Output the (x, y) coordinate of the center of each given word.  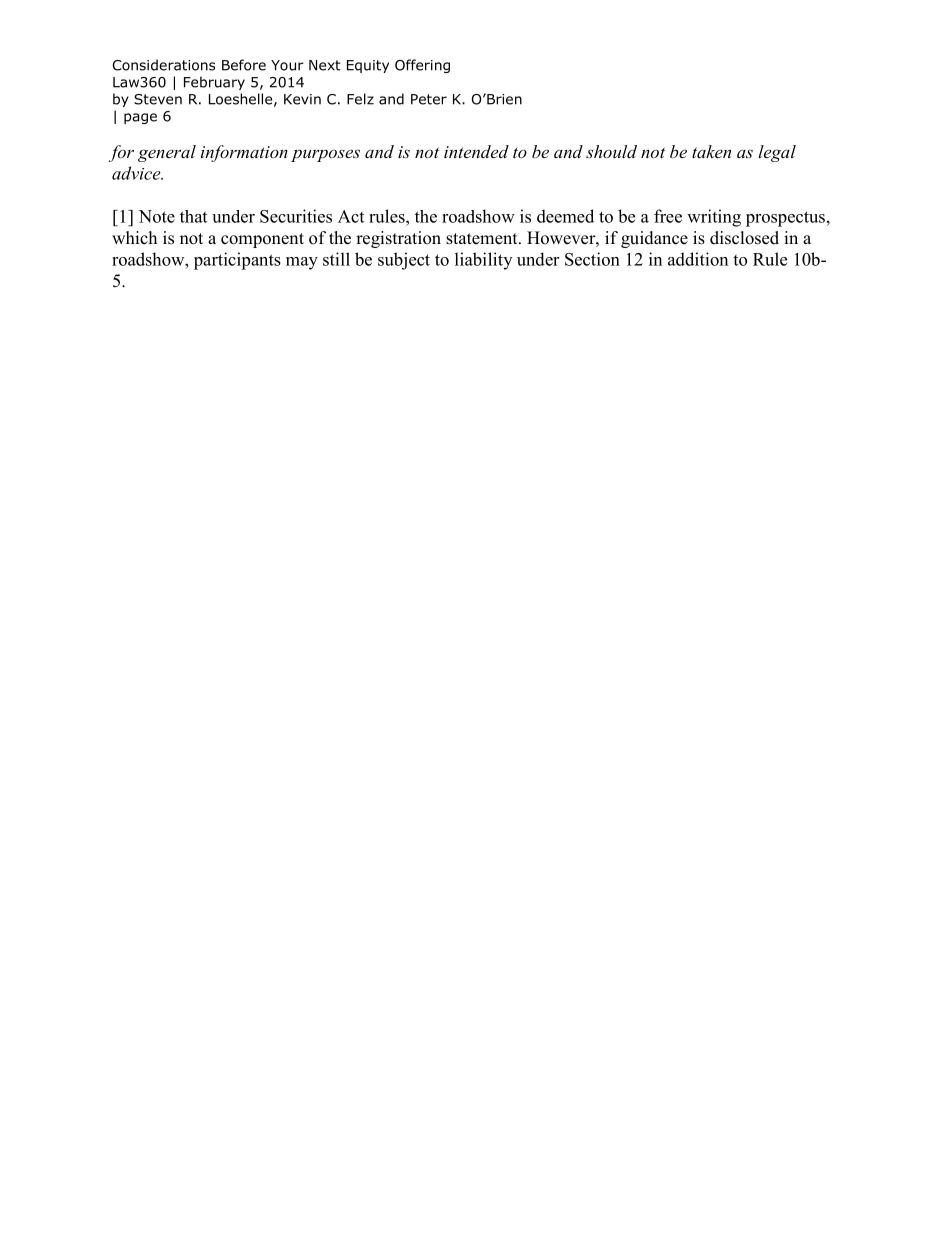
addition (698, 259)
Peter (429, 99)
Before (244, 65)
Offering (422, 66)
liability (483, 261)
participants (237, 261)
